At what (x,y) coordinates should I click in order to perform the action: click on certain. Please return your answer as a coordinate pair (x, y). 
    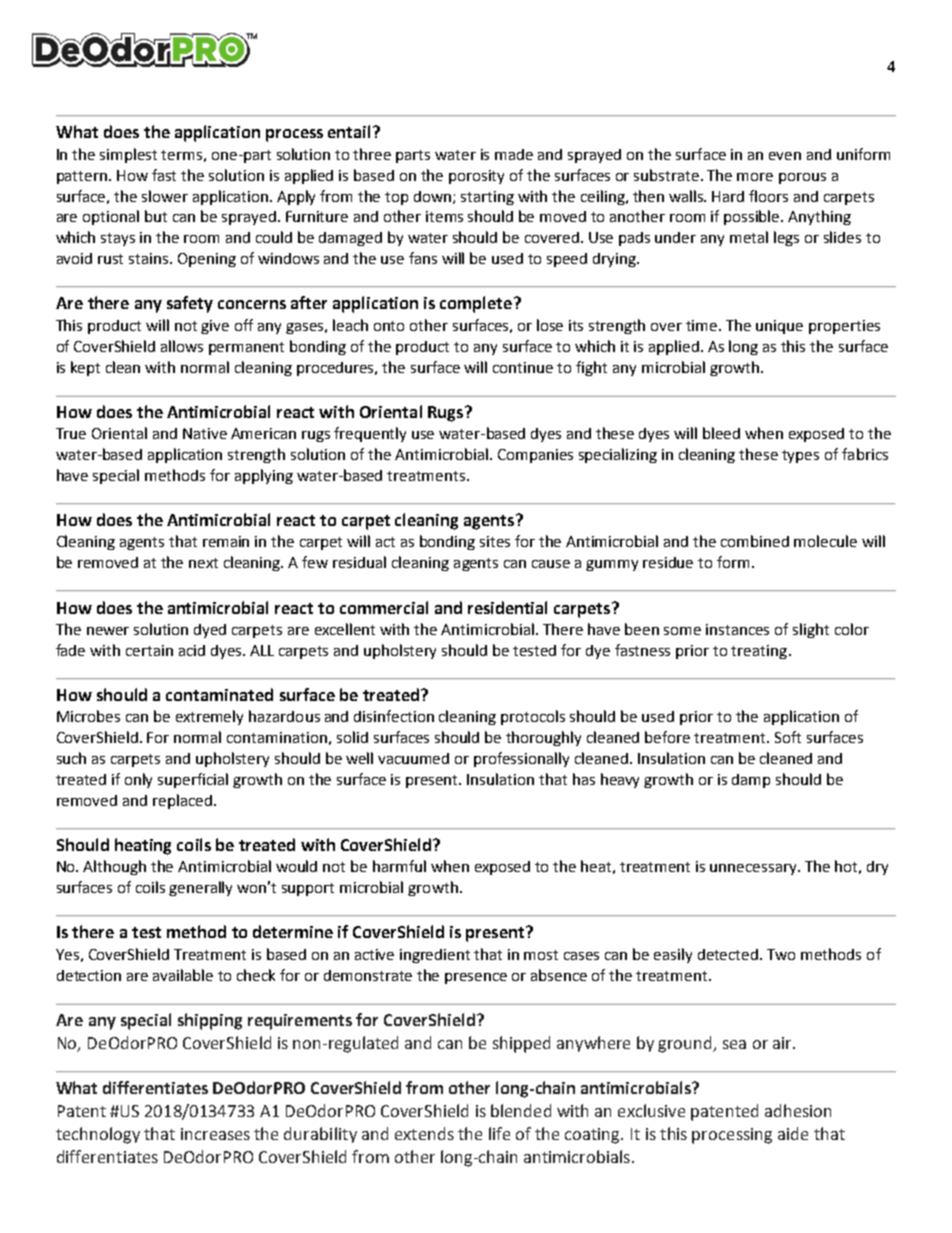
    Looking at the image, I should click on (149, 650).
